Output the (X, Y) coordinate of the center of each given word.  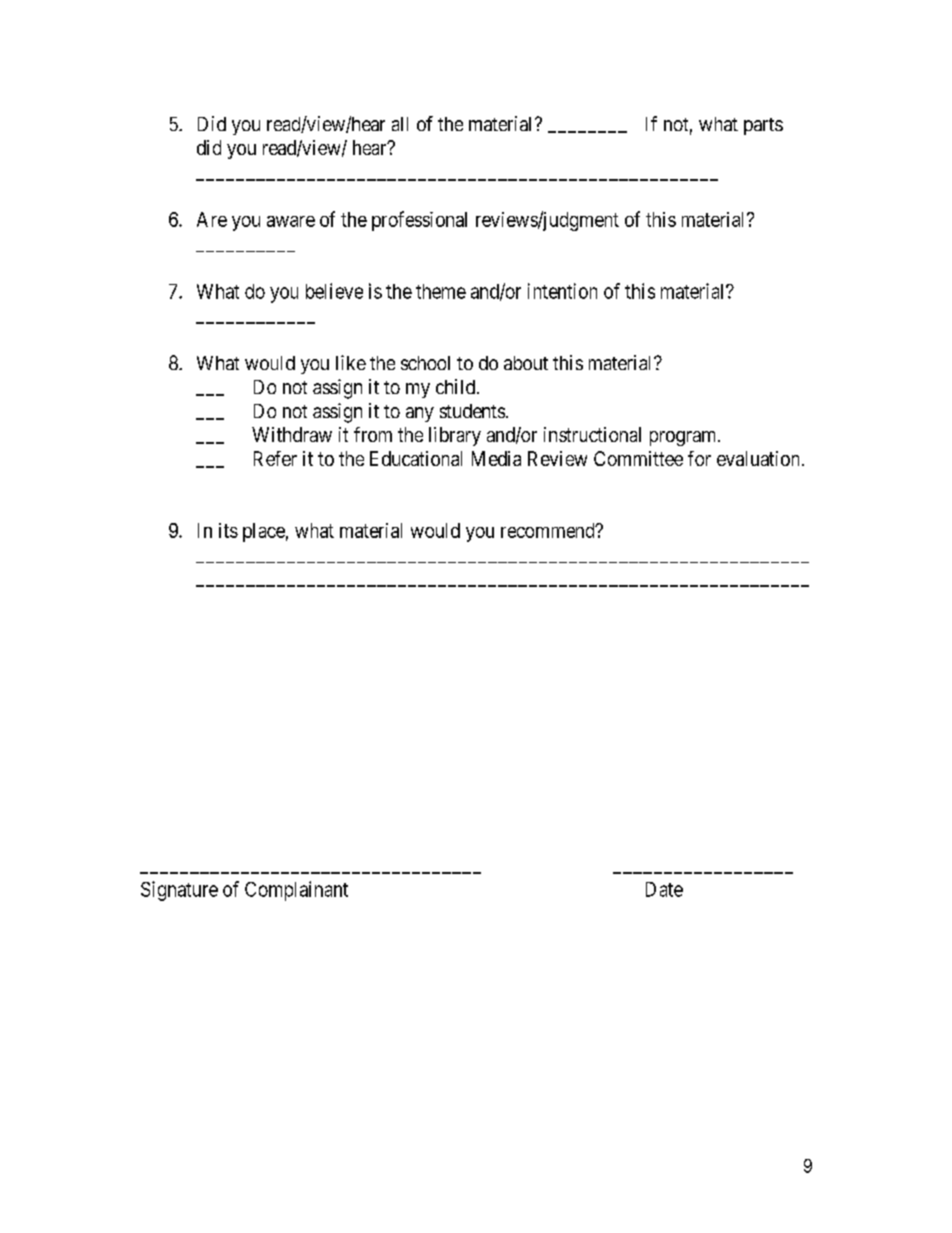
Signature (179, 891)
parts (763, 126)
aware (291, 221)
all (400, 124)
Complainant (296, 891)
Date (664, 889)
